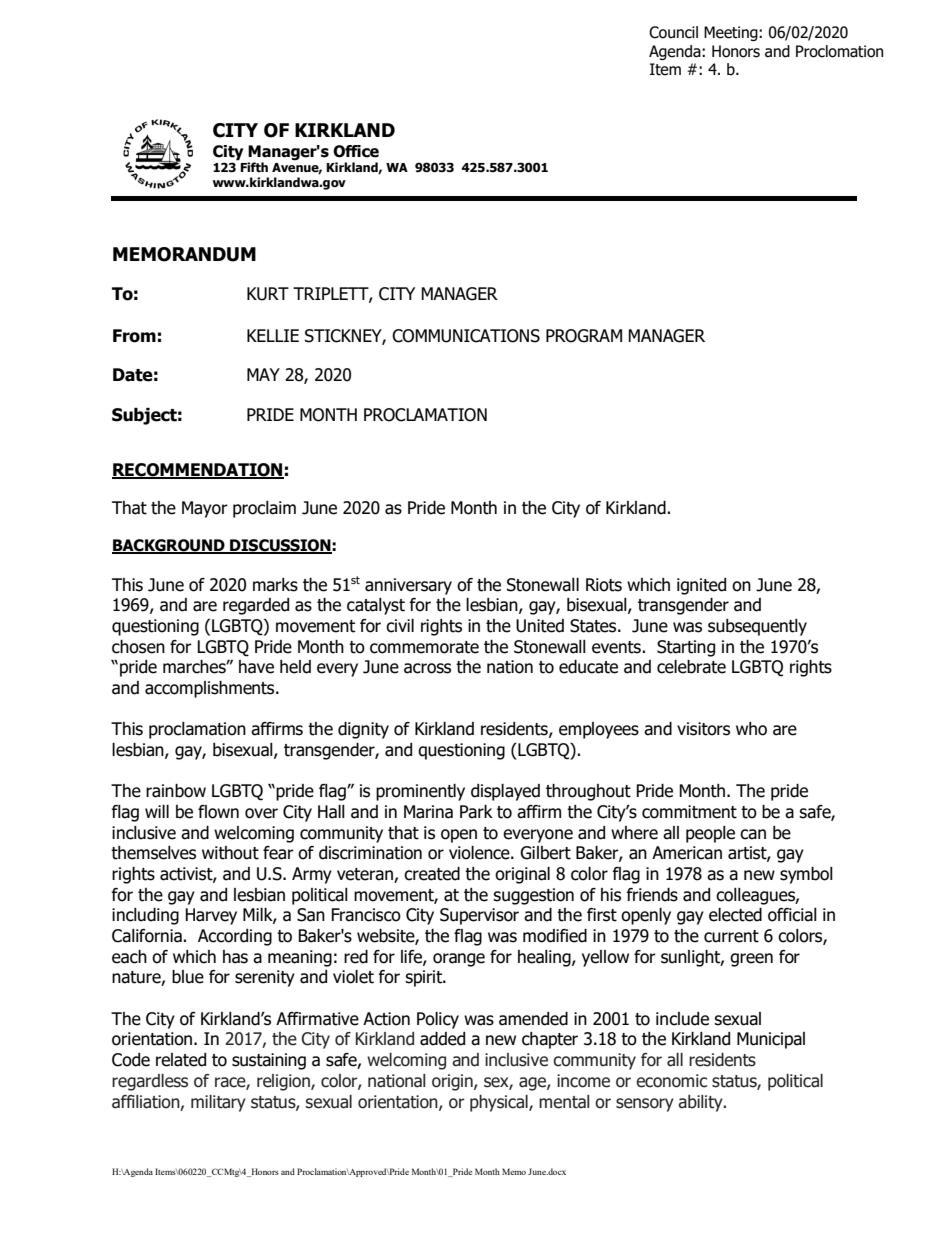  I want to click on related, so click(181, 1060).
